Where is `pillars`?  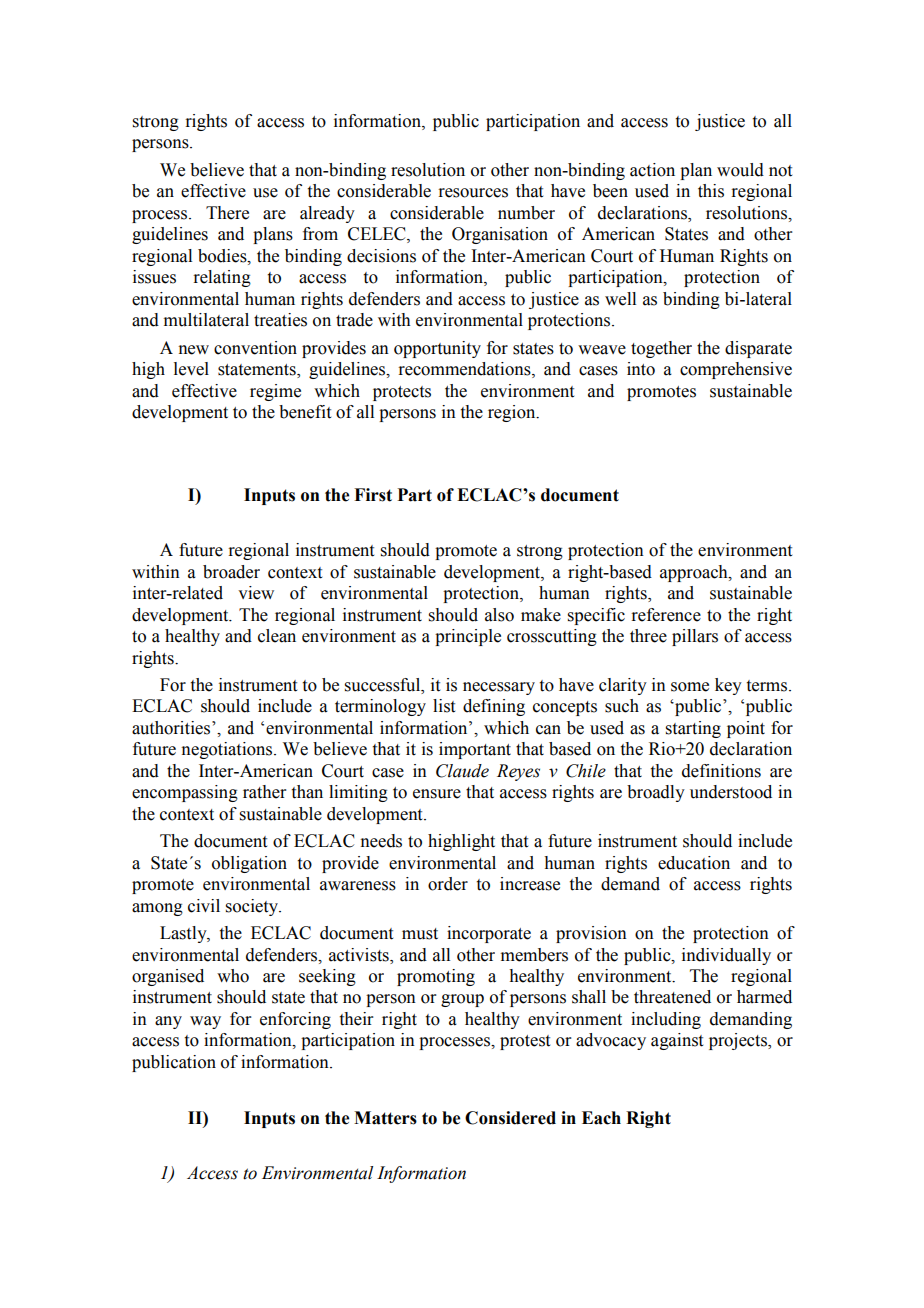 pillars is located at coordinates (695, 637).
